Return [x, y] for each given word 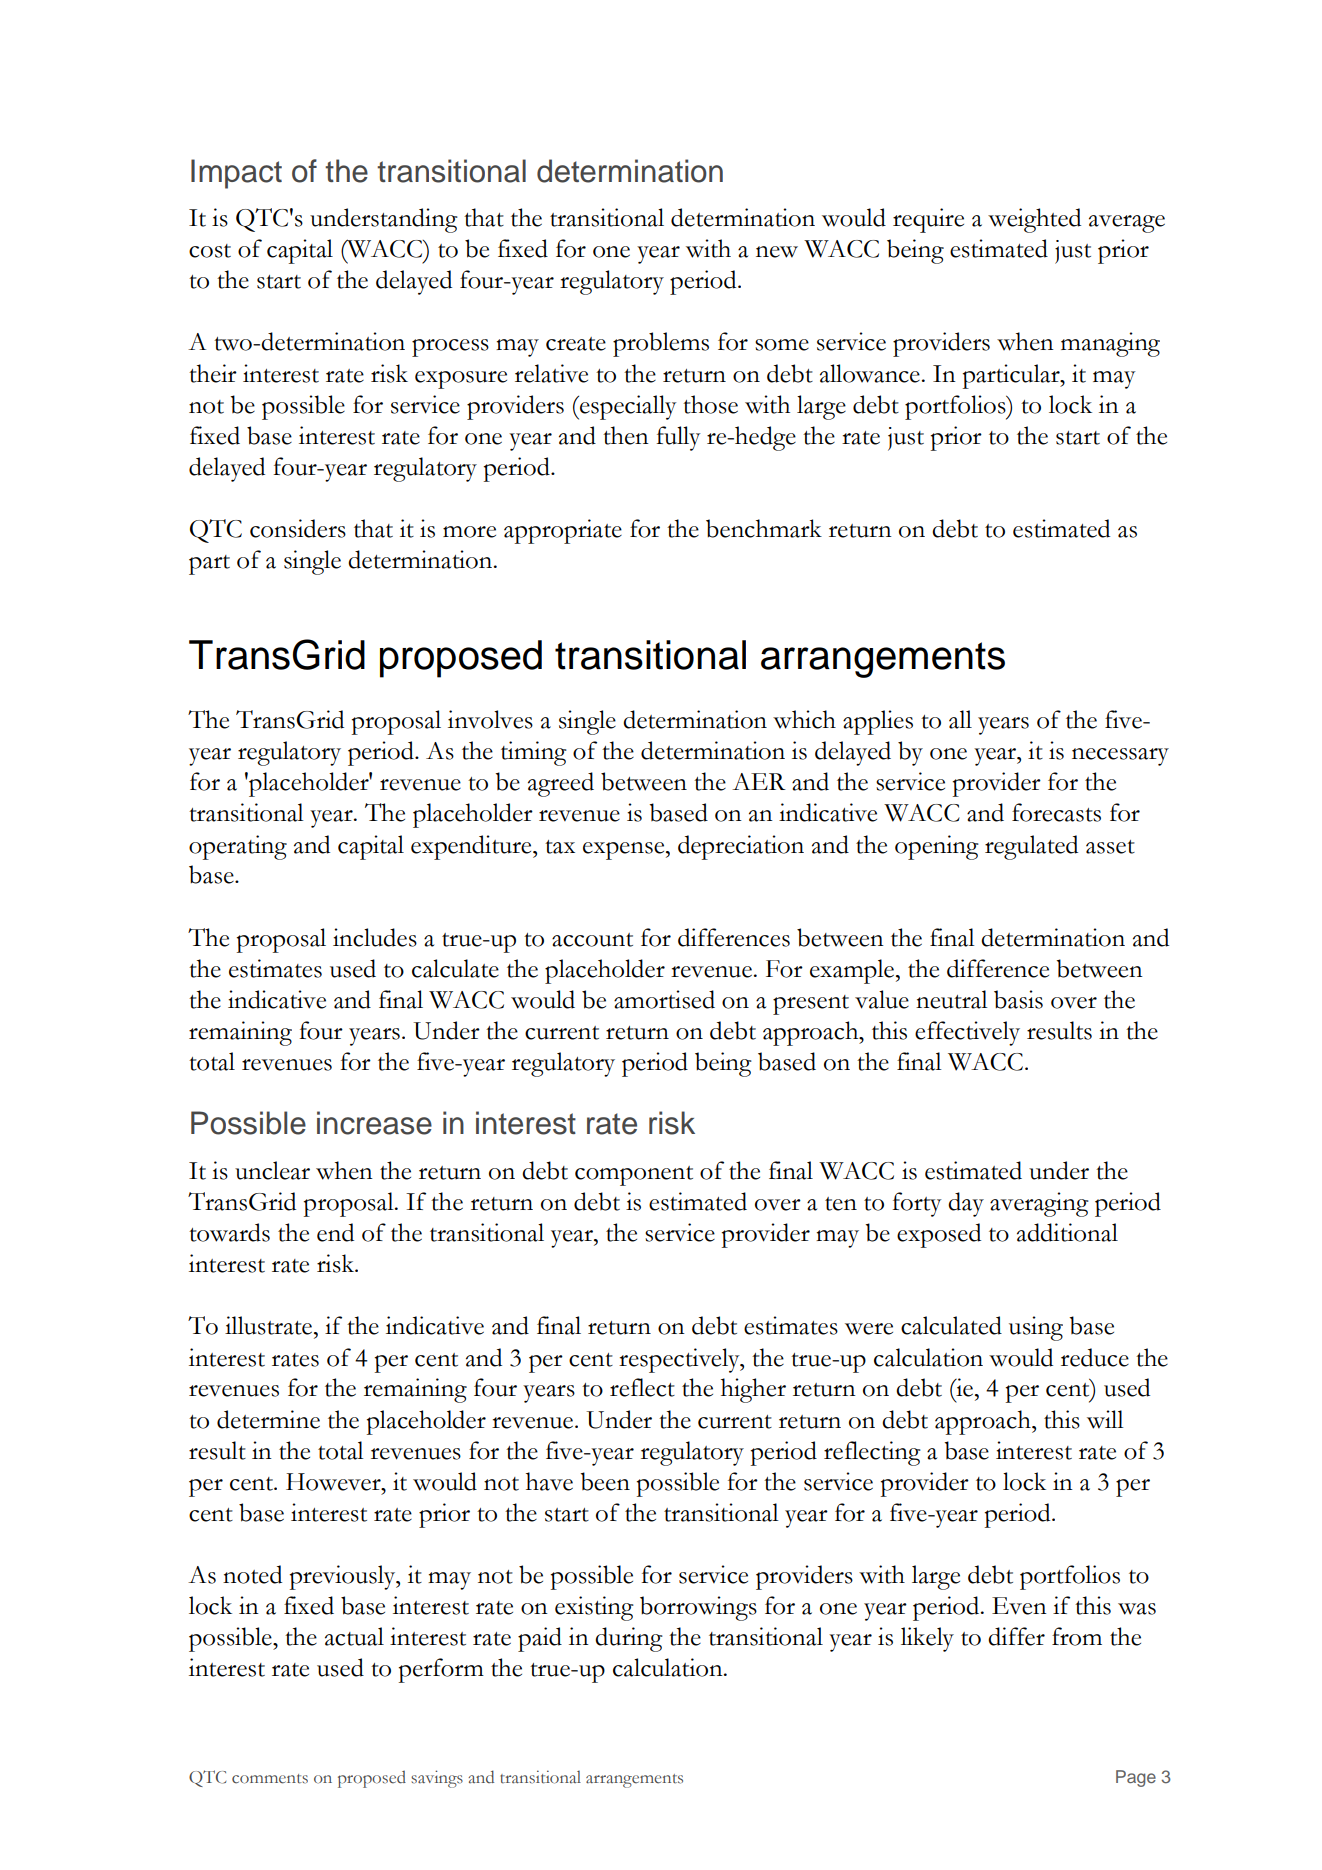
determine [268, 1419]
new [777, 252]
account [592, 940]
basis [1018, 999]
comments [270, 1779]
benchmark [764, 528]
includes [375, 937]
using [1036, 1328]
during [629, 1639]
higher [753, 1390]
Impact [236, 174]
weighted [1034, 220]
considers [298, 528]
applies [878, 722]
